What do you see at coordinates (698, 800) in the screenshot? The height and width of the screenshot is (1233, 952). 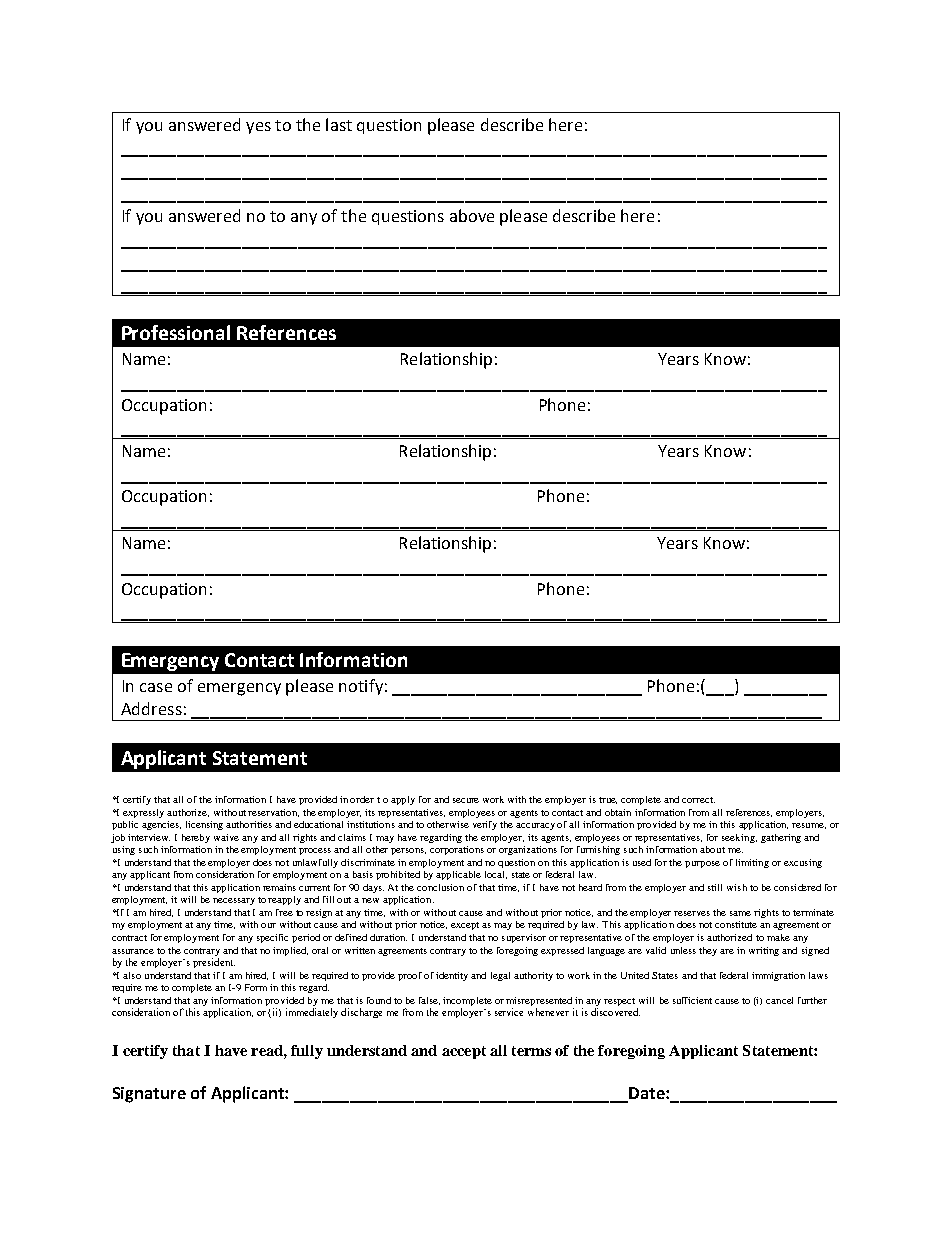 I see `correct` at bounding box center [698, 800].
